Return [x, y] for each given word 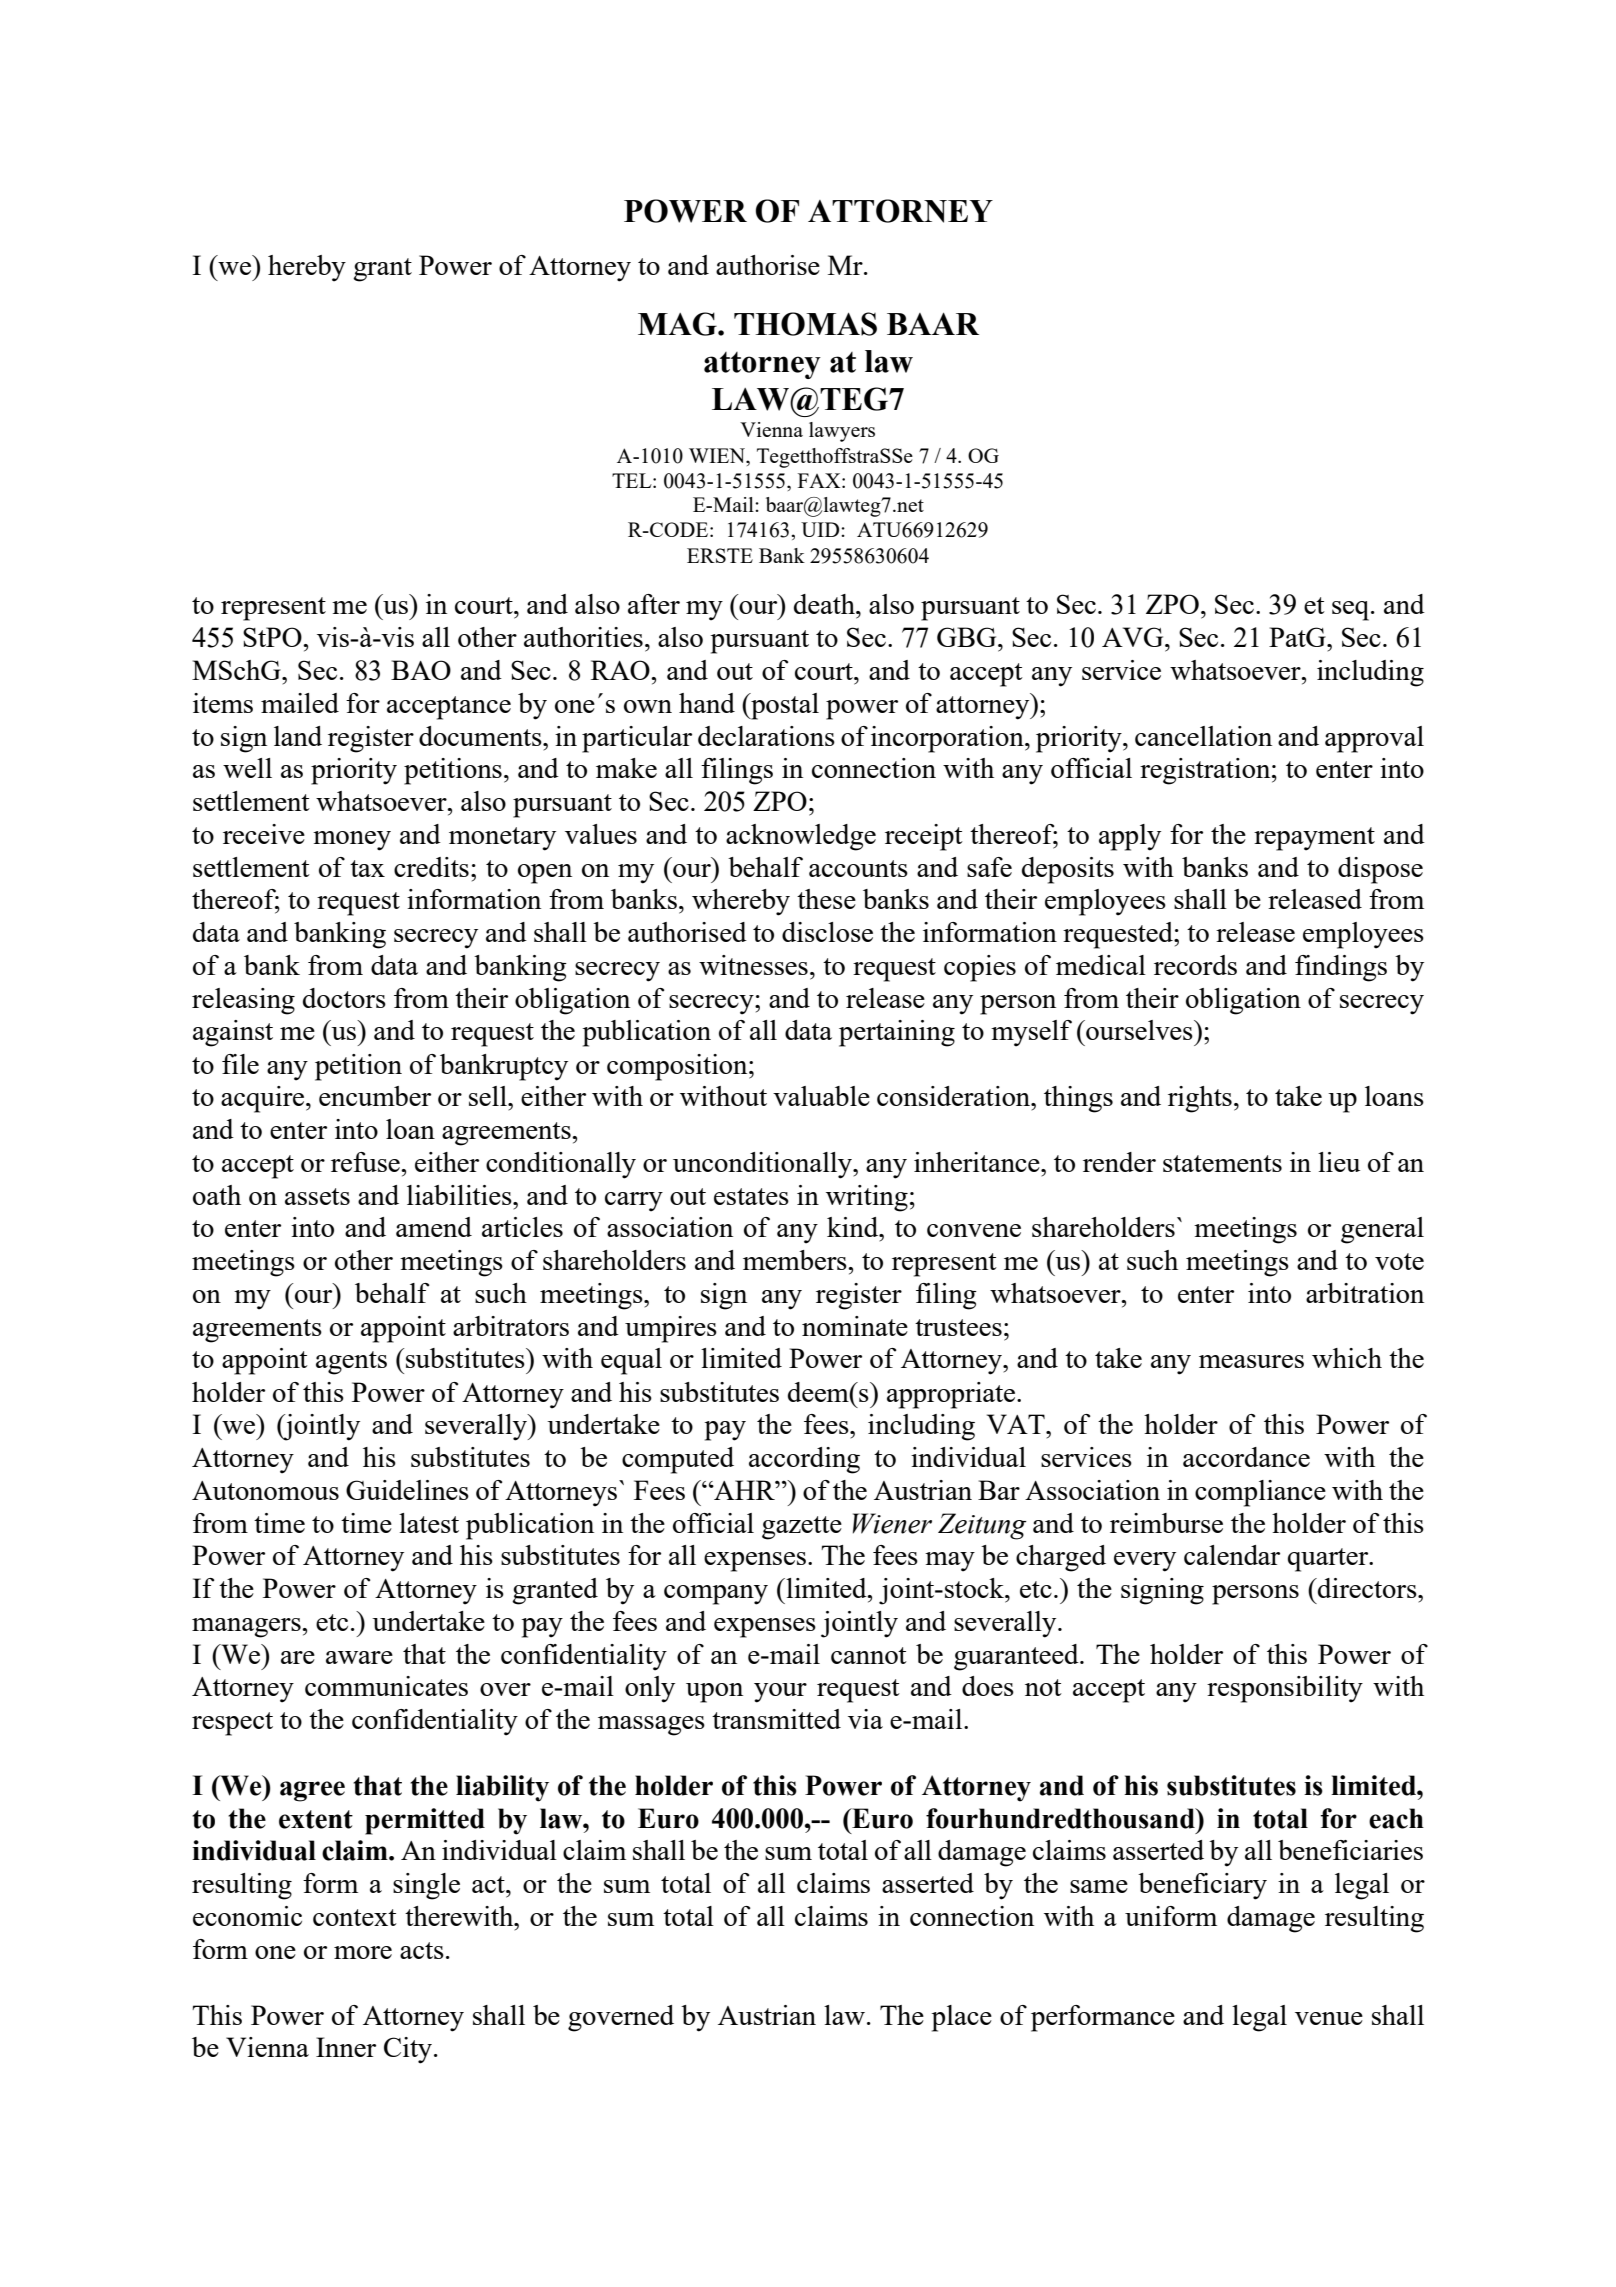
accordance [1246, 1457]
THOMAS [805, 324]
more [363, 1952]
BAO [421, 670]
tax [367, 868]
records [1195, 965]
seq [1352, 611]
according [804, 1460]
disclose [827, 932]
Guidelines [407, 1490]
